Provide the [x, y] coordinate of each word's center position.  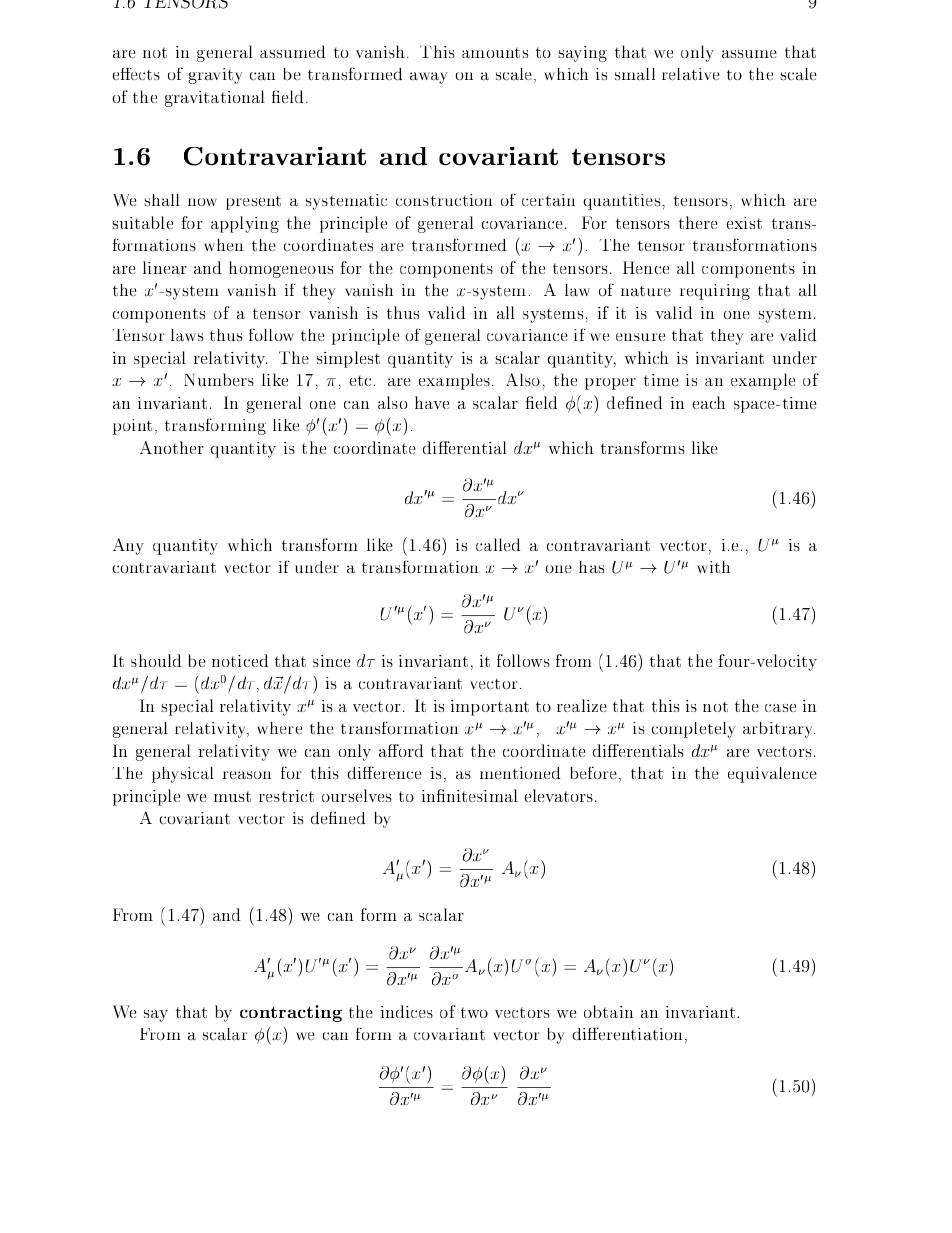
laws [187, 335]
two [474, 1012]
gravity [215, 76]
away [428, 78]
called [498, 544]
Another [172, 447]
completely [693, 730]
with [713, 567]
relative [691, 74]
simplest [348, 359]
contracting [291, 1013]
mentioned [520, 773]
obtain [608, 1011]
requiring [715, 292]
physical [183, 775]
